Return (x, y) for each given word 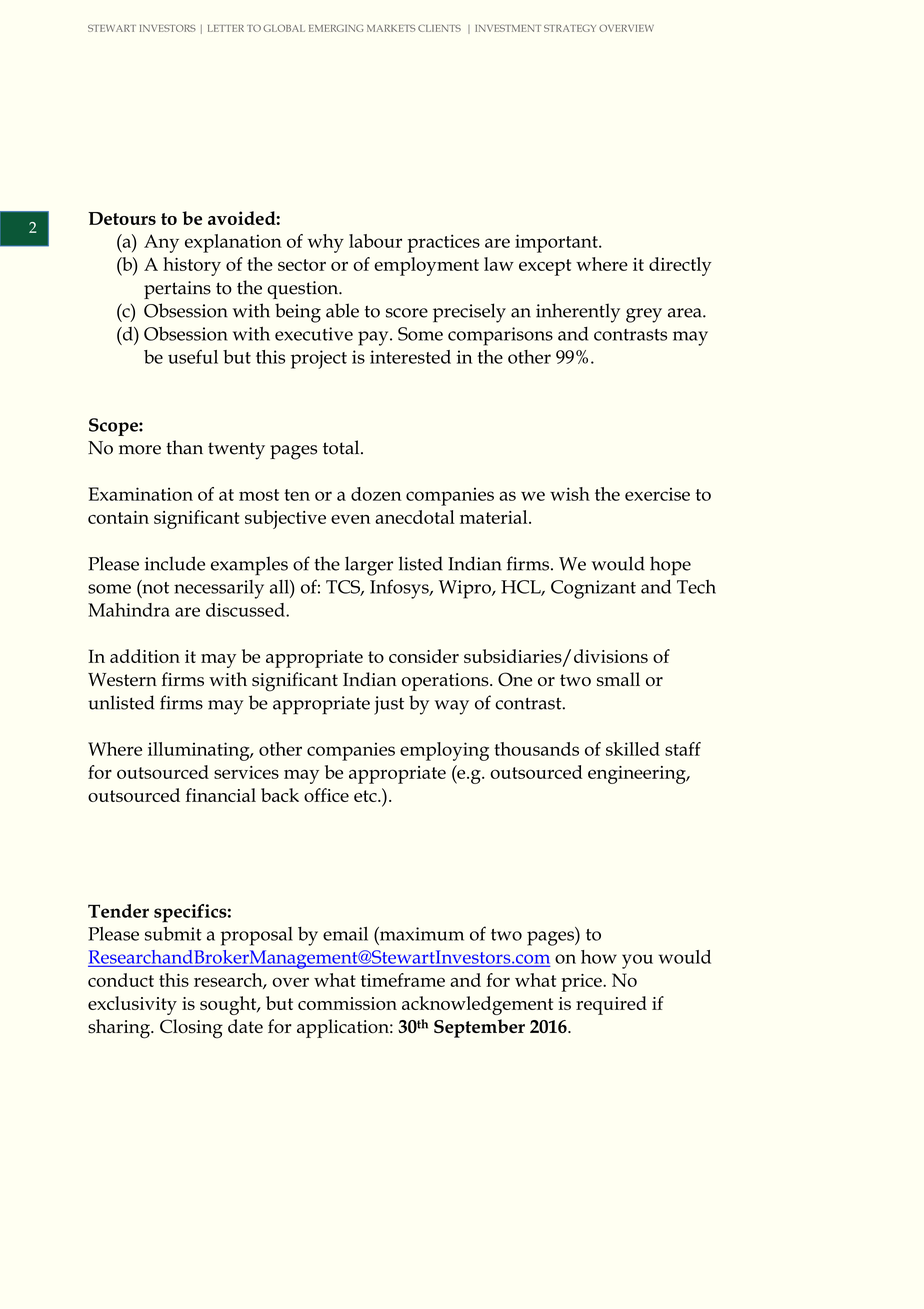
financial (221, 795)
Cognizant (593, 589)
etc (366, 796)
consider (424, 656)
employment (426, 266)
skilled (633, 749)
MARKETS (391, 28)
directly (680, 266)
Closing (191, 1029)
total (342, 447)
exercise (657, 494)
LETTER (226, 28)
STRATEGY (570, 28)
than (184, 447)
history (192, 266)
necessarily (219, 589)
